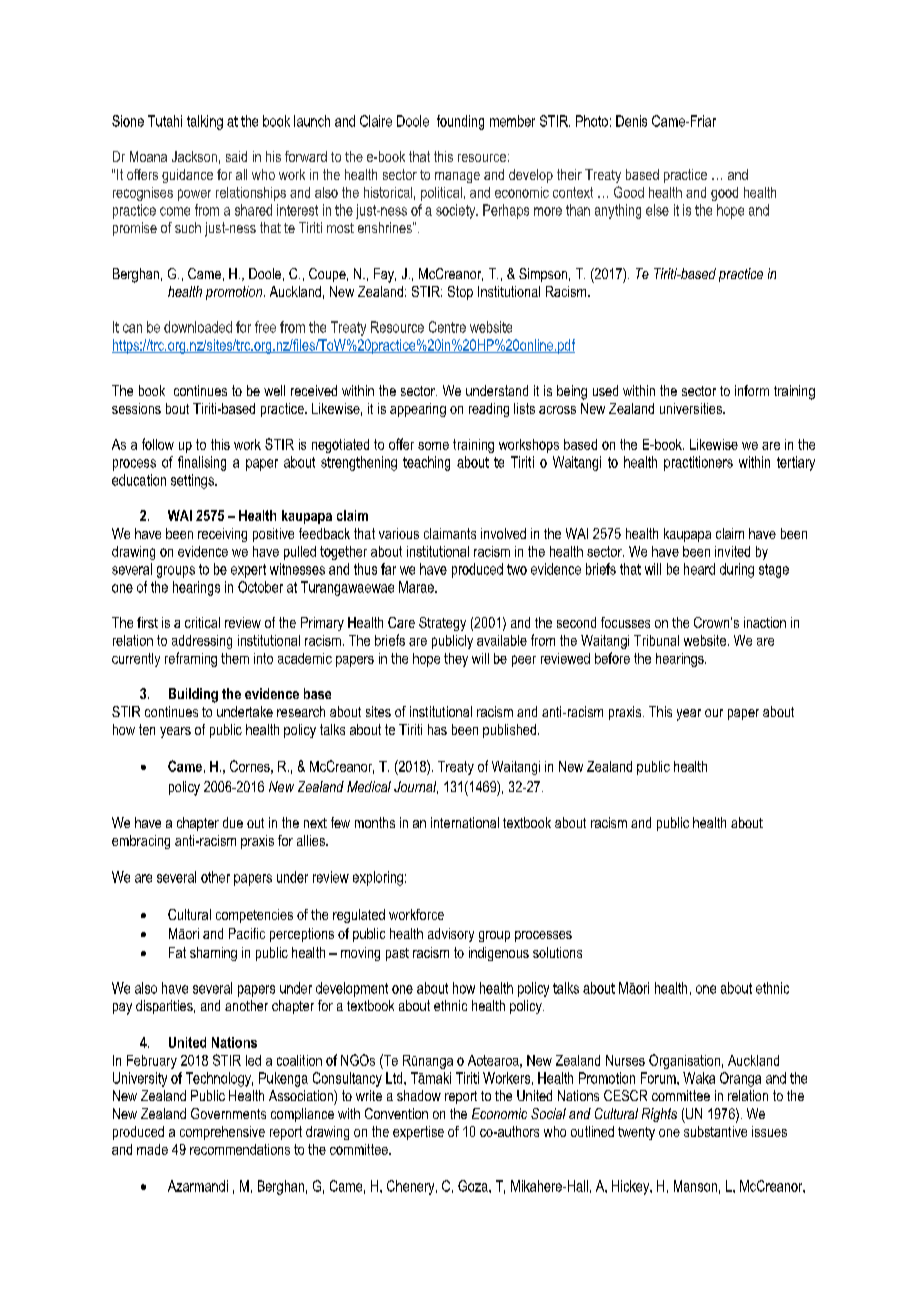 The height and width of the screenshot is (1308, 924). What do you see at coordinates (457, 177) in the screenshot?
I see `manage` at bounding box center [457, 177].
